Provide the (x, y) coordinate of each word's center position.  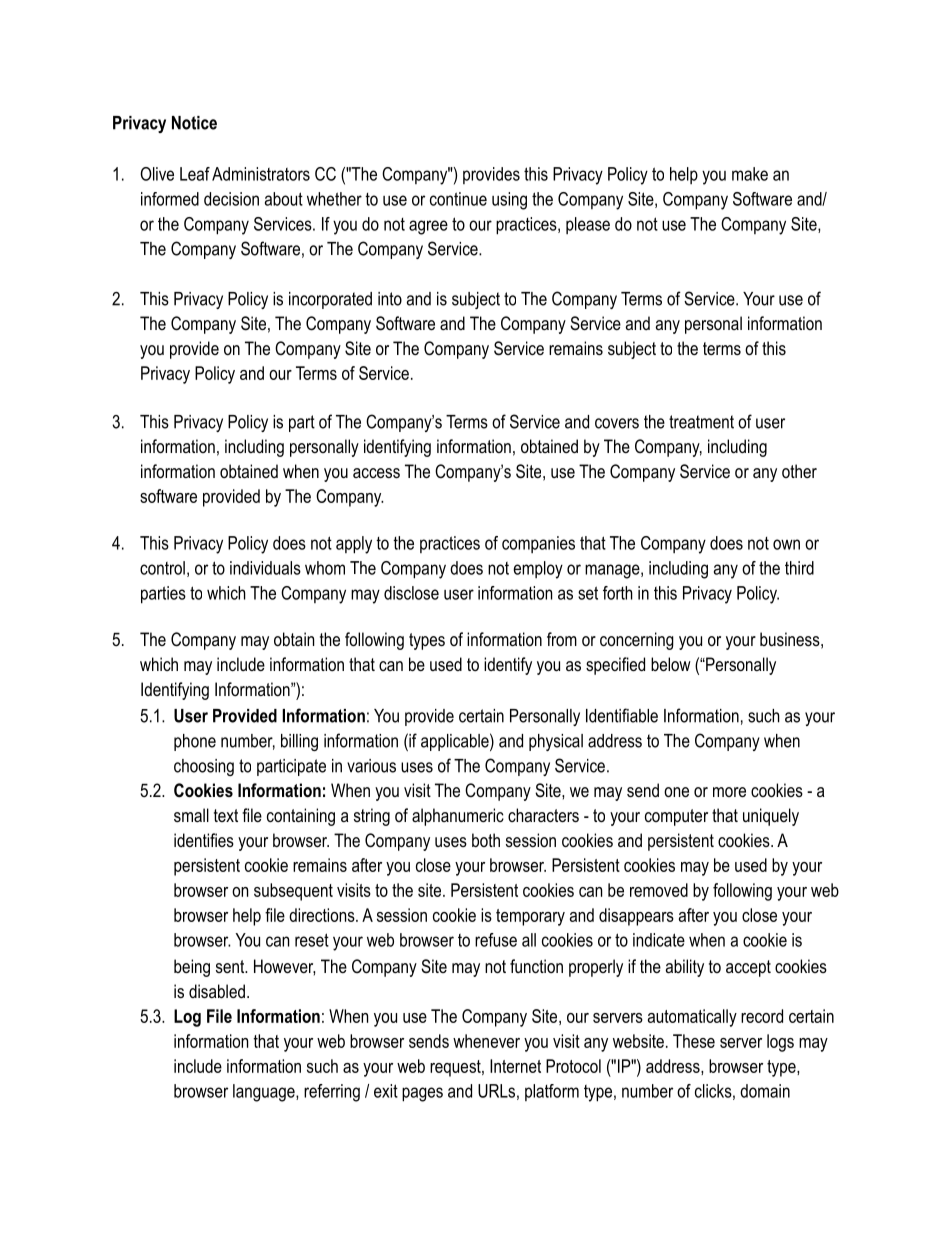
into (390, 299)
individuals (265, 568)
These (694, 1041)
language (265, 1093)
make (750, 174)
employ (538, 570)
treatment (701, 422)
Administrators (261, 174)
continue (458, 199)
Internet (515, 1066)
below (671, 664)
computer (676, 817)
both (486, 840)
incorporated (330, 300)
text (226, 815)
